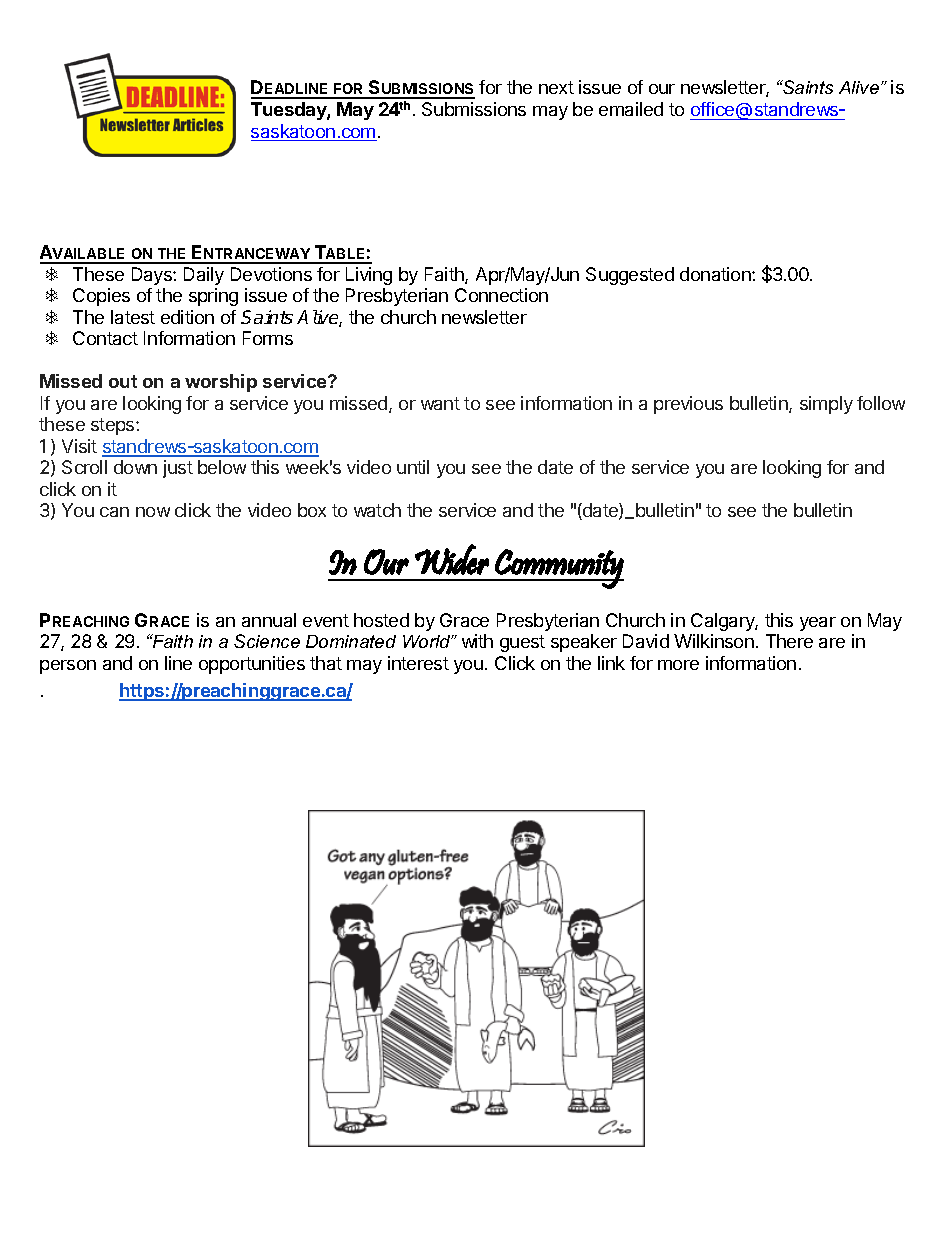 The image size is (952, 1233). What do you see at coordinates (631, 109) in the screenshot?
I see `emailed` at bounding box center [631, 109].
